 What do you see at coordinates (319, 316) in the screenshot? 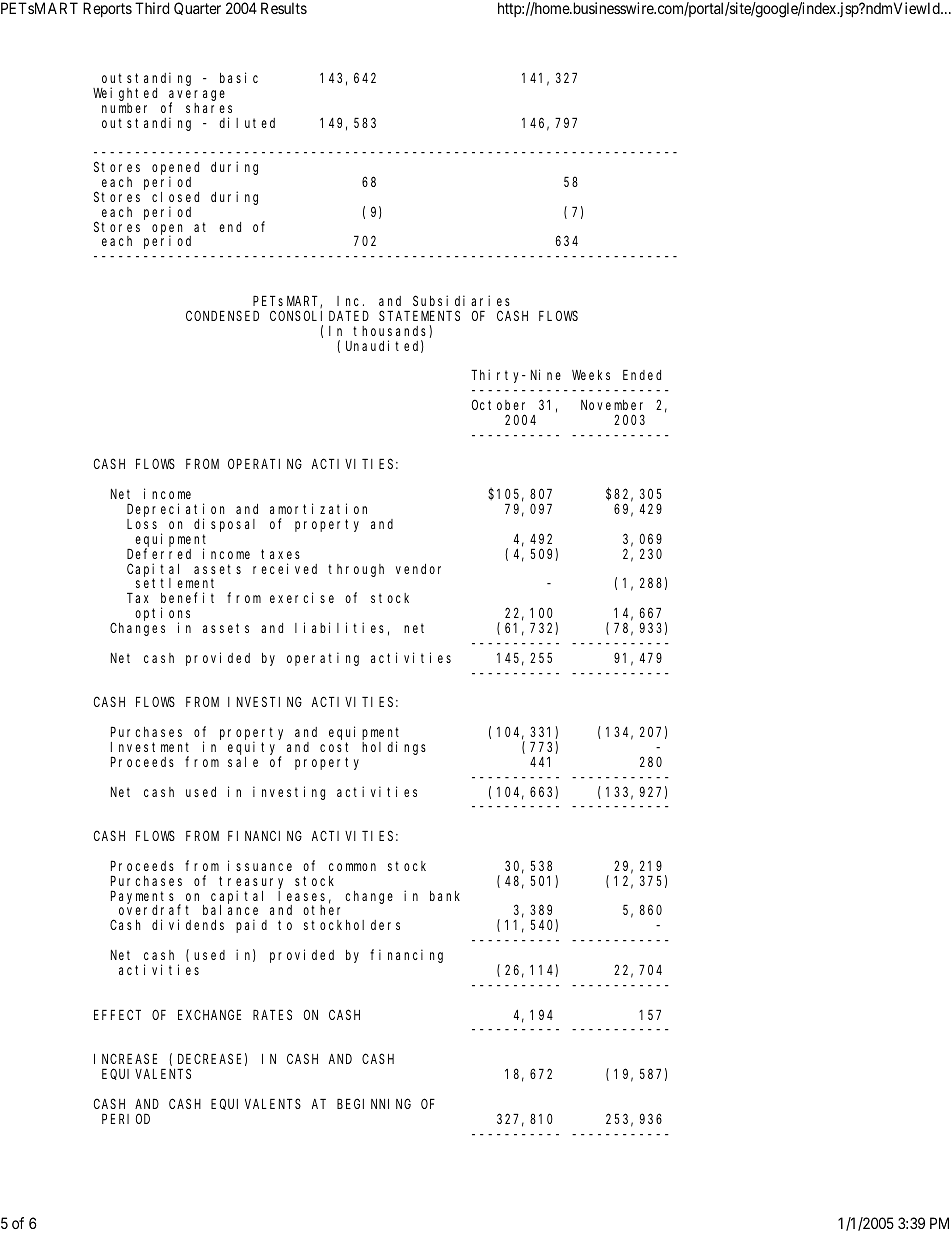
I see `CONSOLIDATED` at bounding box center [319, 316].
